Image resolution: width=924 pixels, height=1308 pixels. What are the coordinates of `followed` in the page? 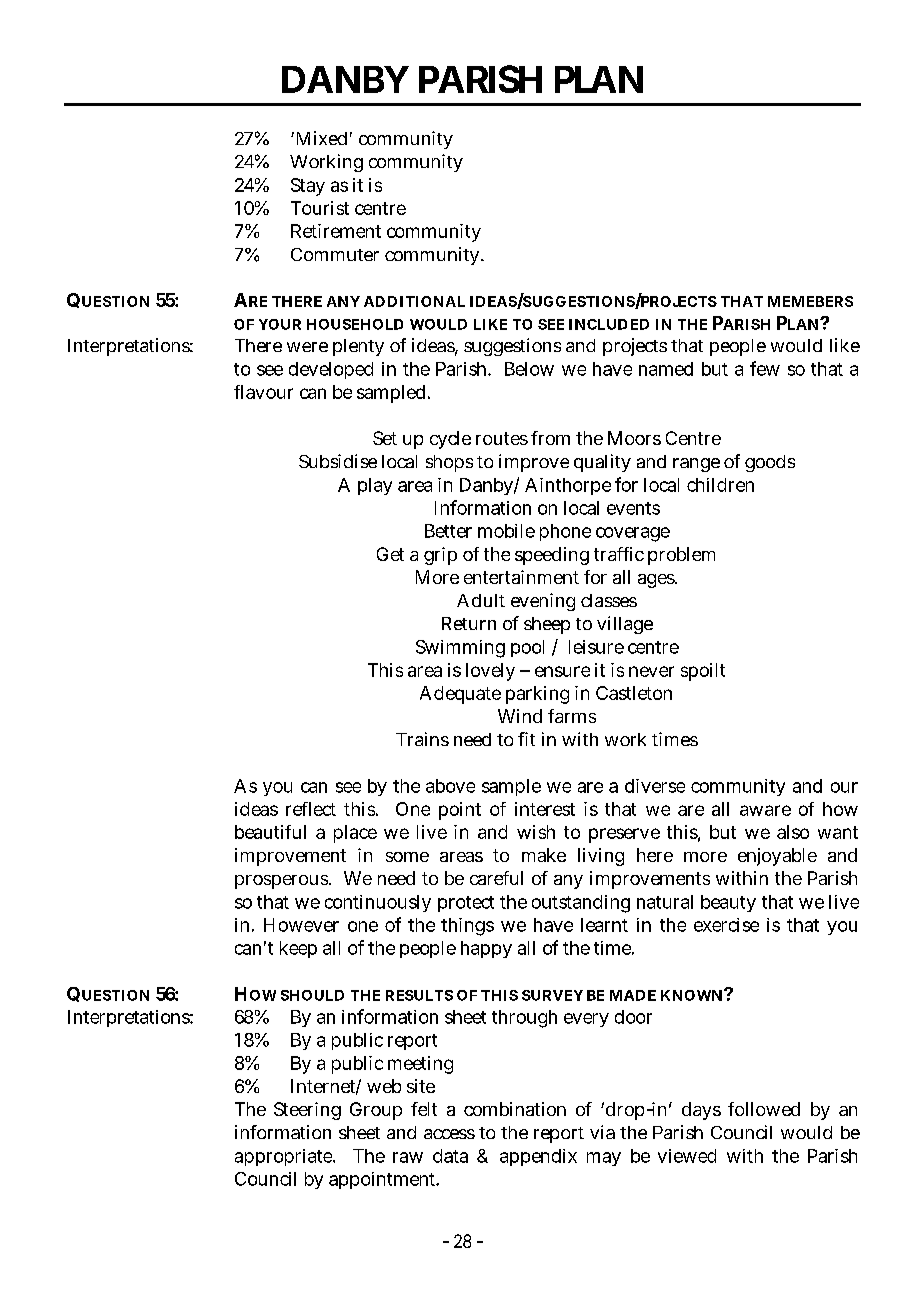 It's located at (764, 1109).
